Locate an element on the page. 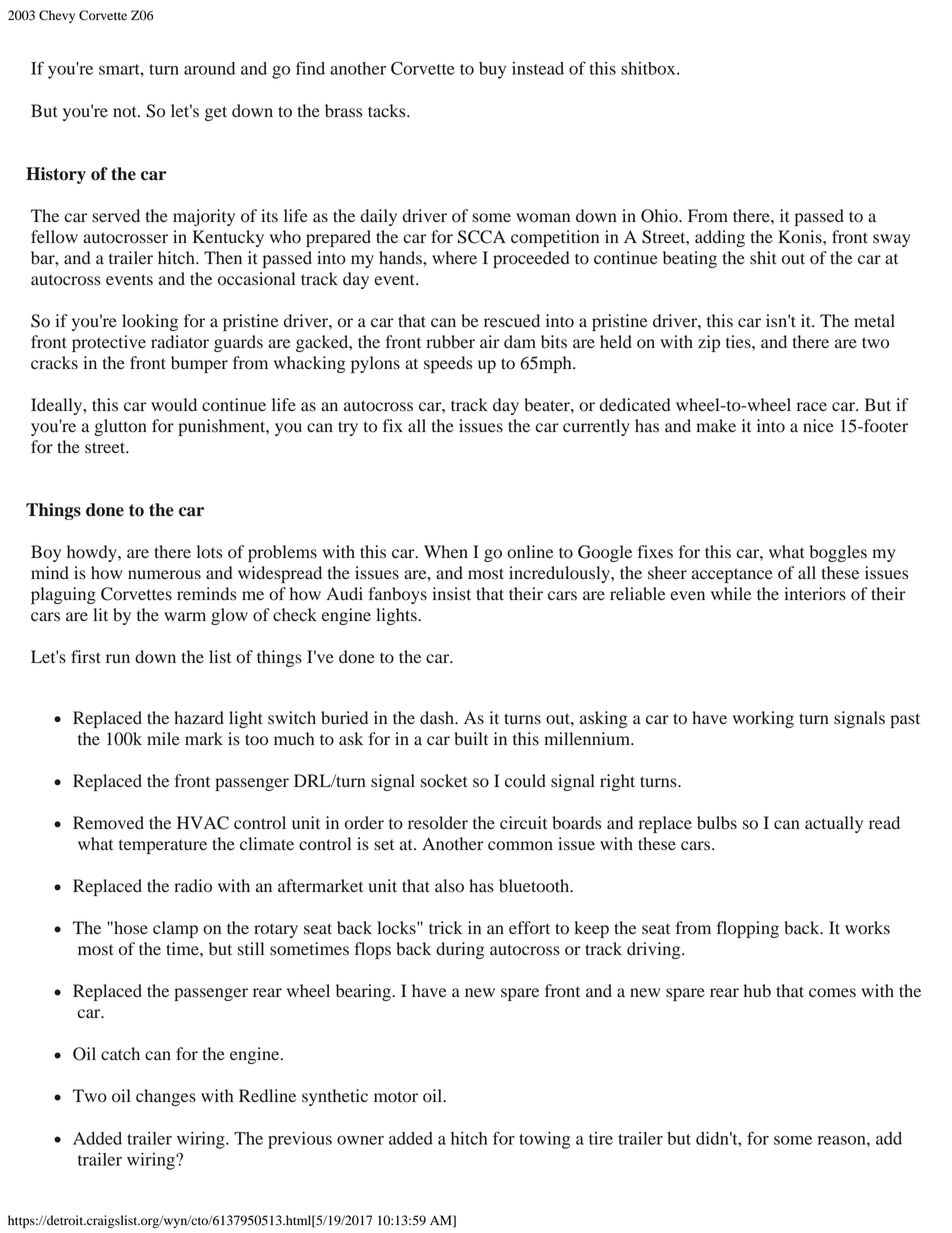 The height and width of the page is (1233, 952). buy is located at coordinates (492, 70).
